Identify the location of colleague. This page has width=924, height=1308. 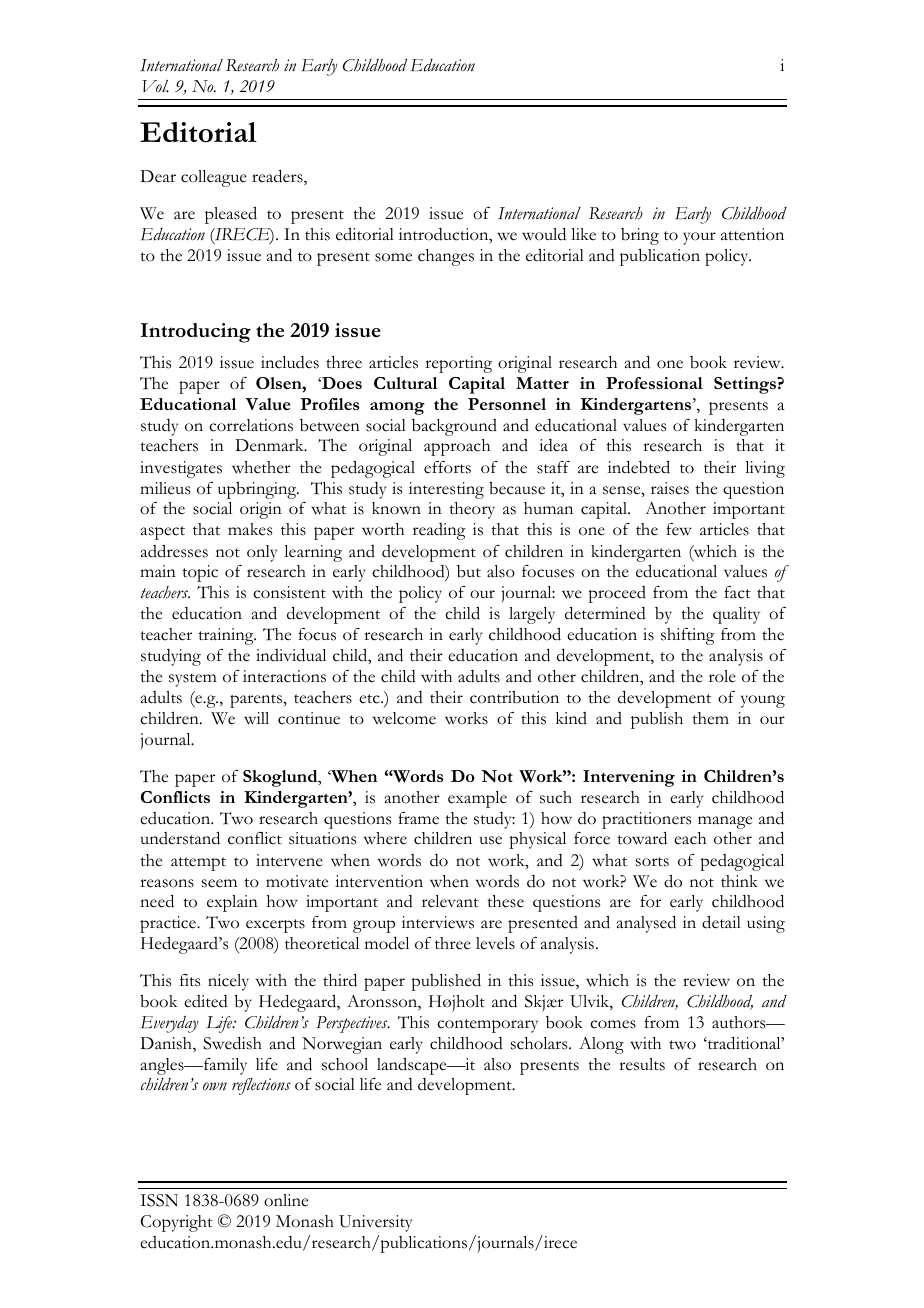
(214, 178).
